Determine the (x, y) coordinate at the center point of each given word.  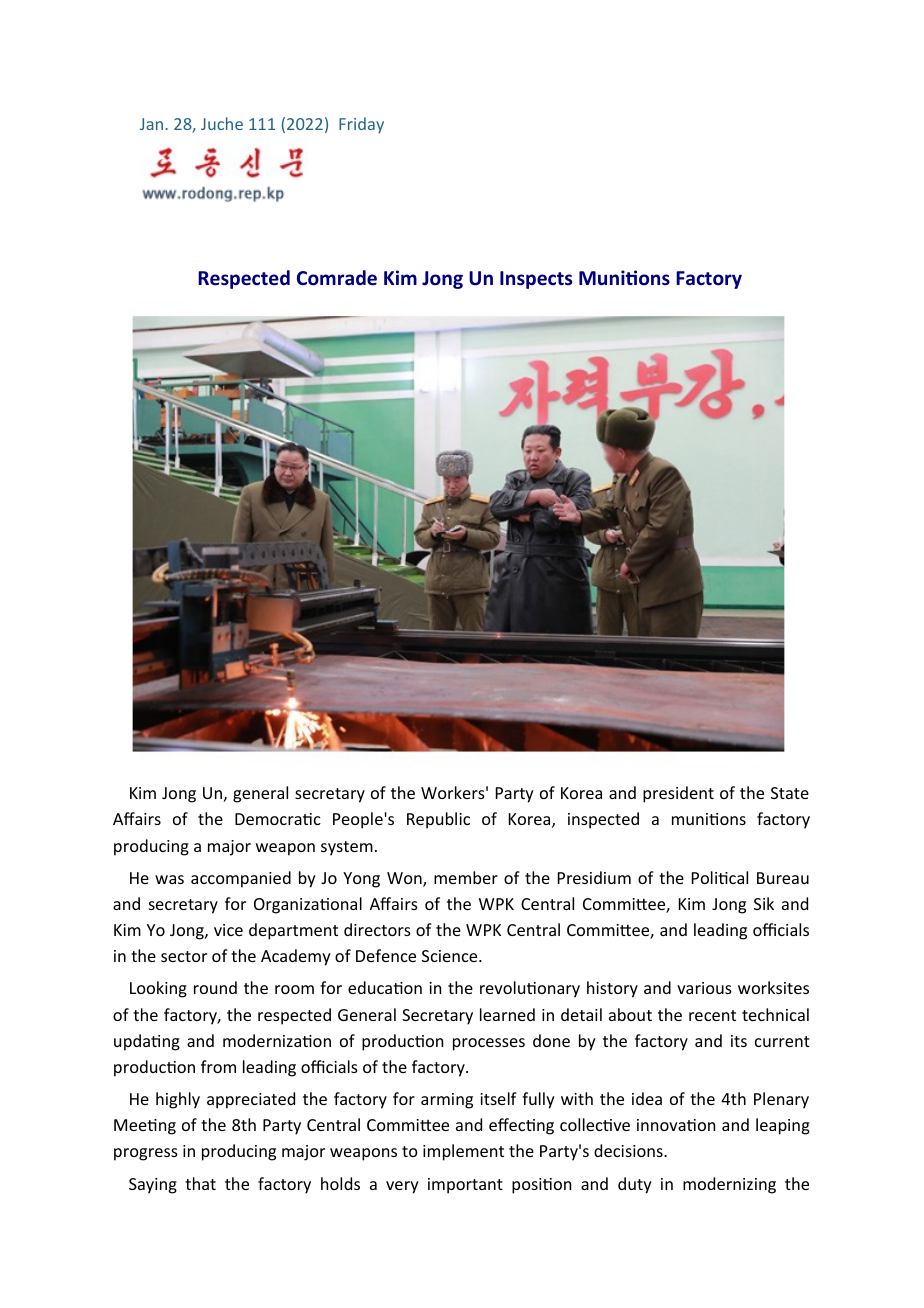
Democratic (278, 819)
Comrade (337, 278)
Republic (438, 820)
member (466, 877)
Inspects (536, 280)
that (200, 1183)
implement (463, 1152)
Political (720, 877)
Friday (361, 125)
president (678, 794)
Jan (151, 124)
